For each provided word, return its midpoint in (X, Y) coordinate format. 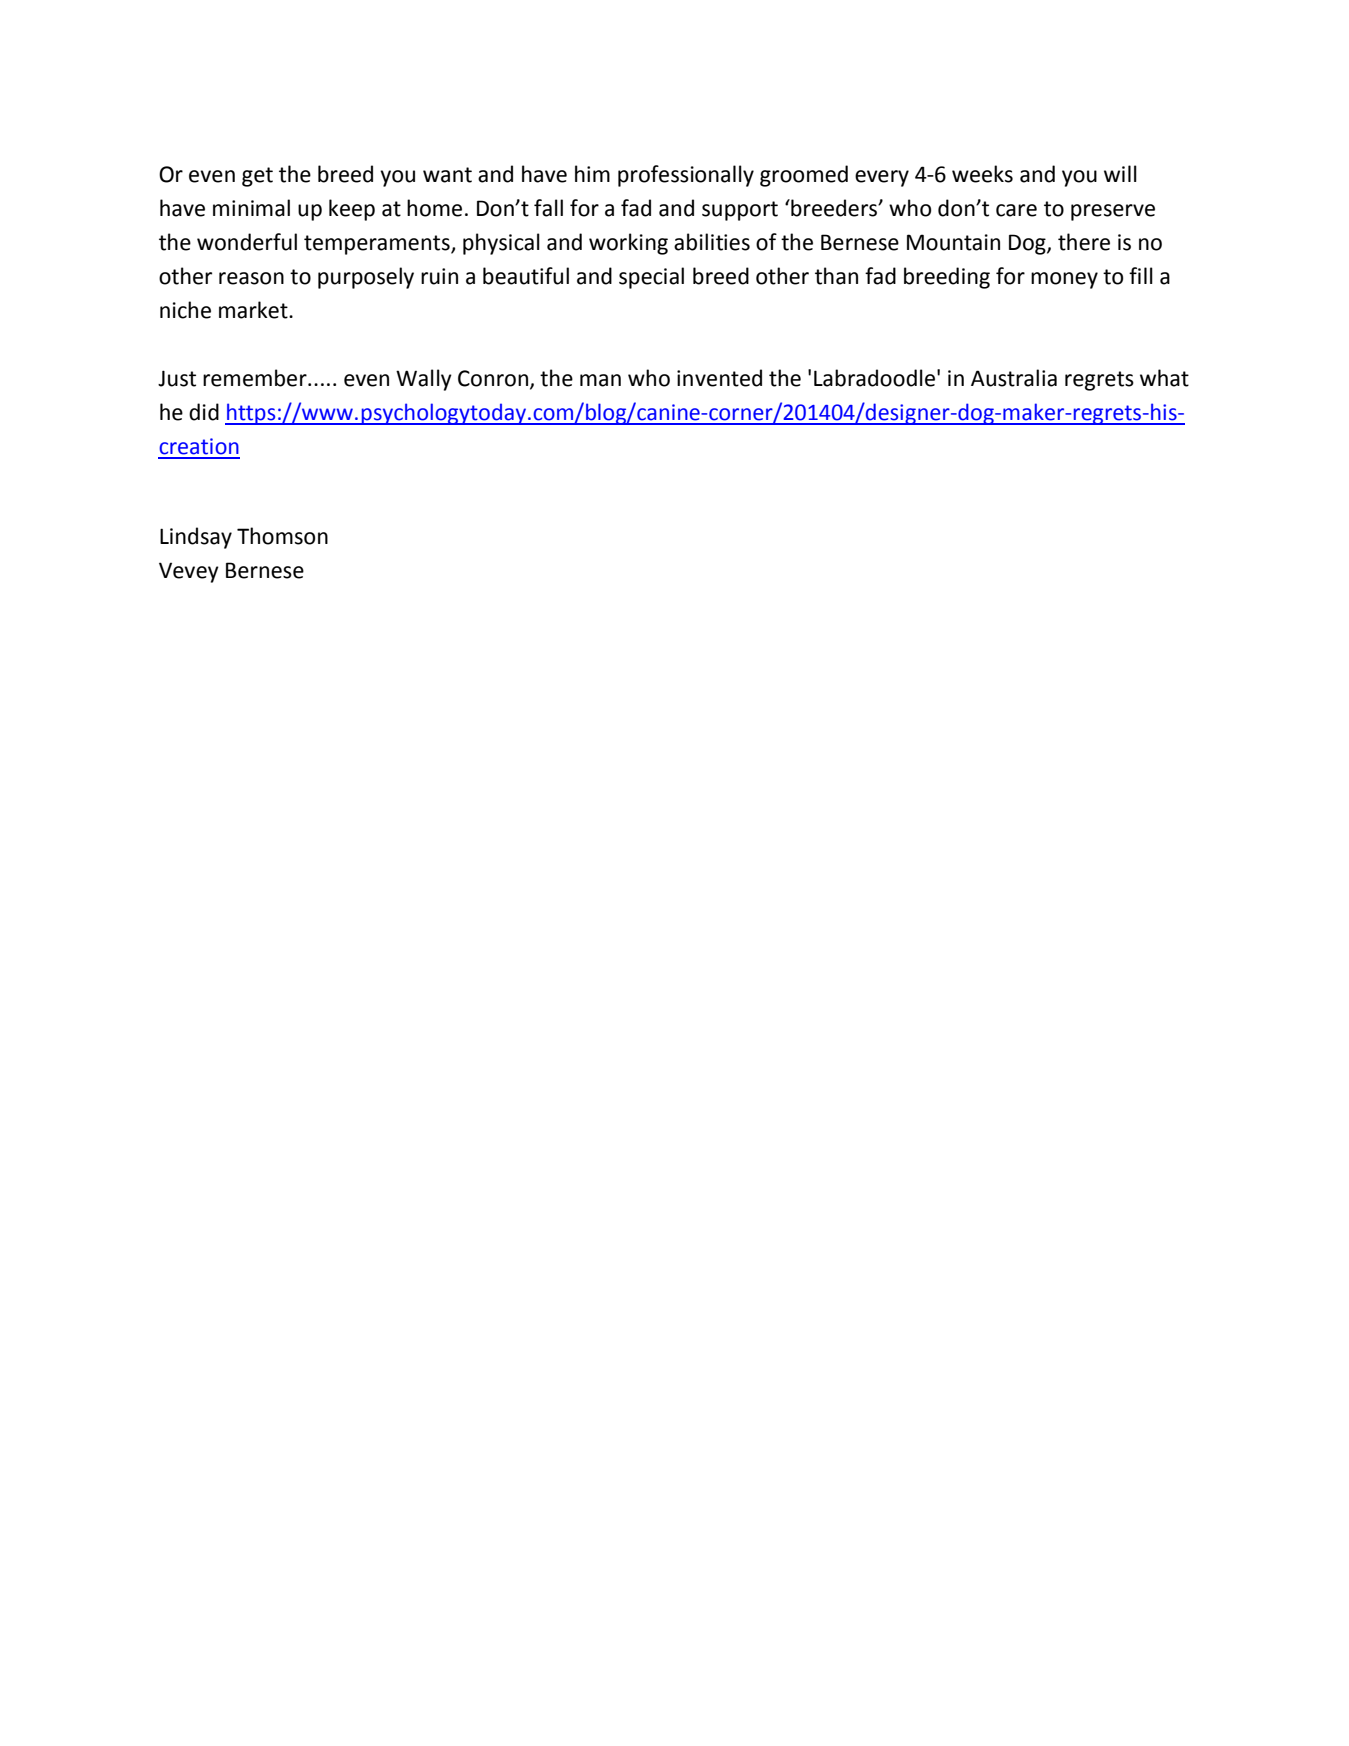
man (600, 380)
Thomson (282, 536)
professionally (686, 176)
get (257, 177)
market (254, 310)
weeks (982, 174)
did (204, 412)
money (1064, 280)
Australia (1014, 378)
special (651, 278)
